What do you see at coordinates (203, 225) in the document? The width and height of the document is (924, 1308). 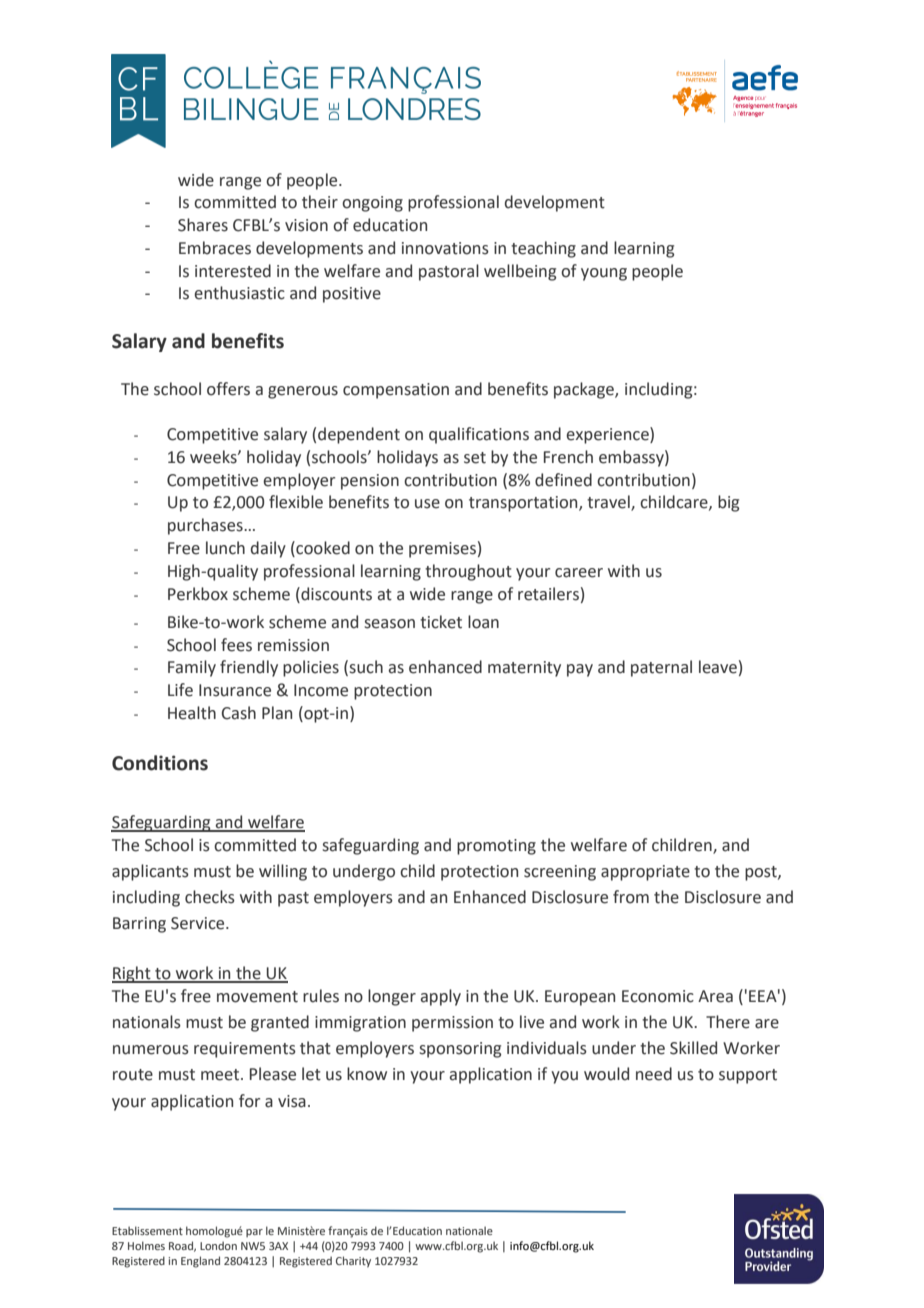 I see `Shares` at bounding box center [203, 225].
